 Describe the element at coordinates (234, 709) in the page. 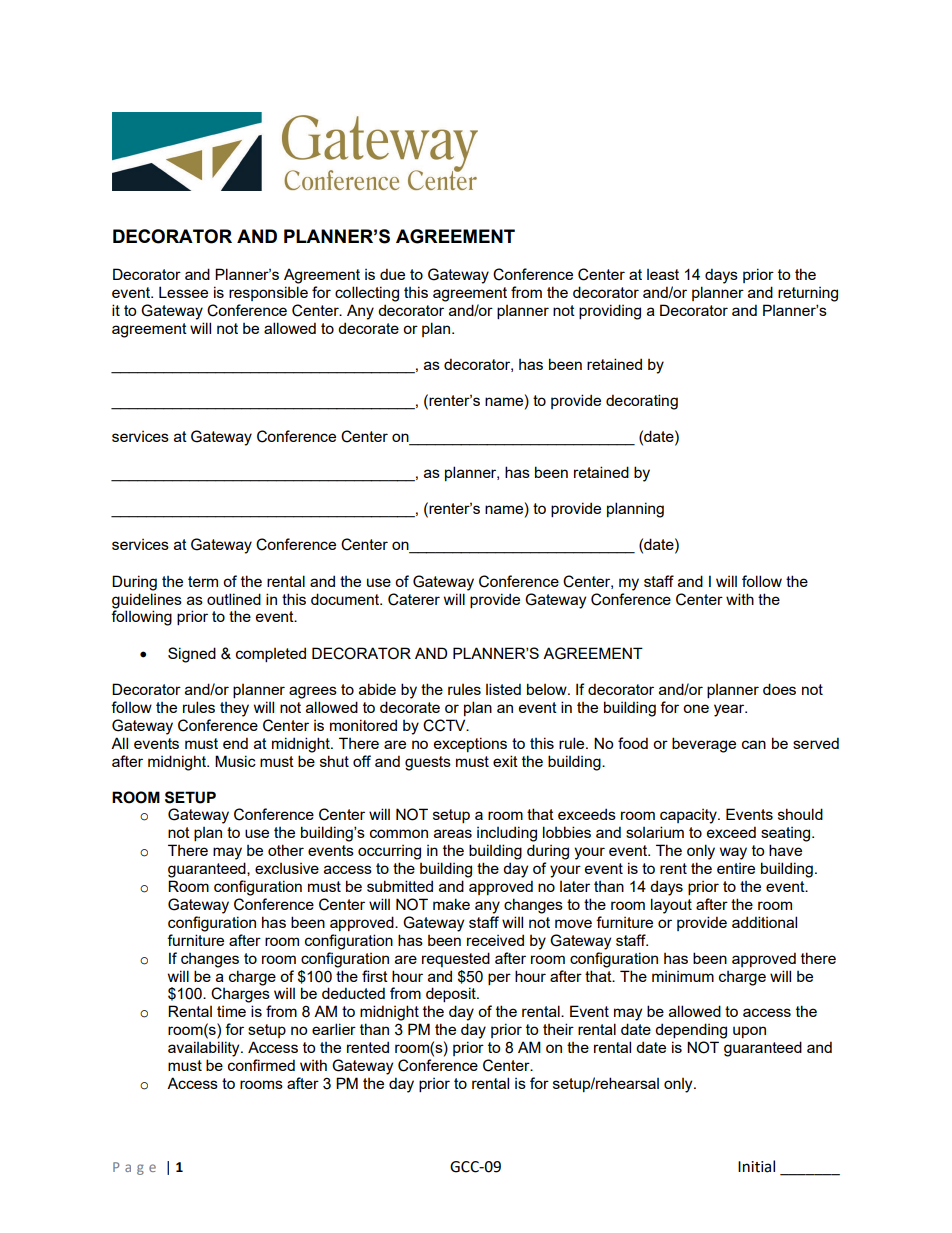

I see `they` at that location.
